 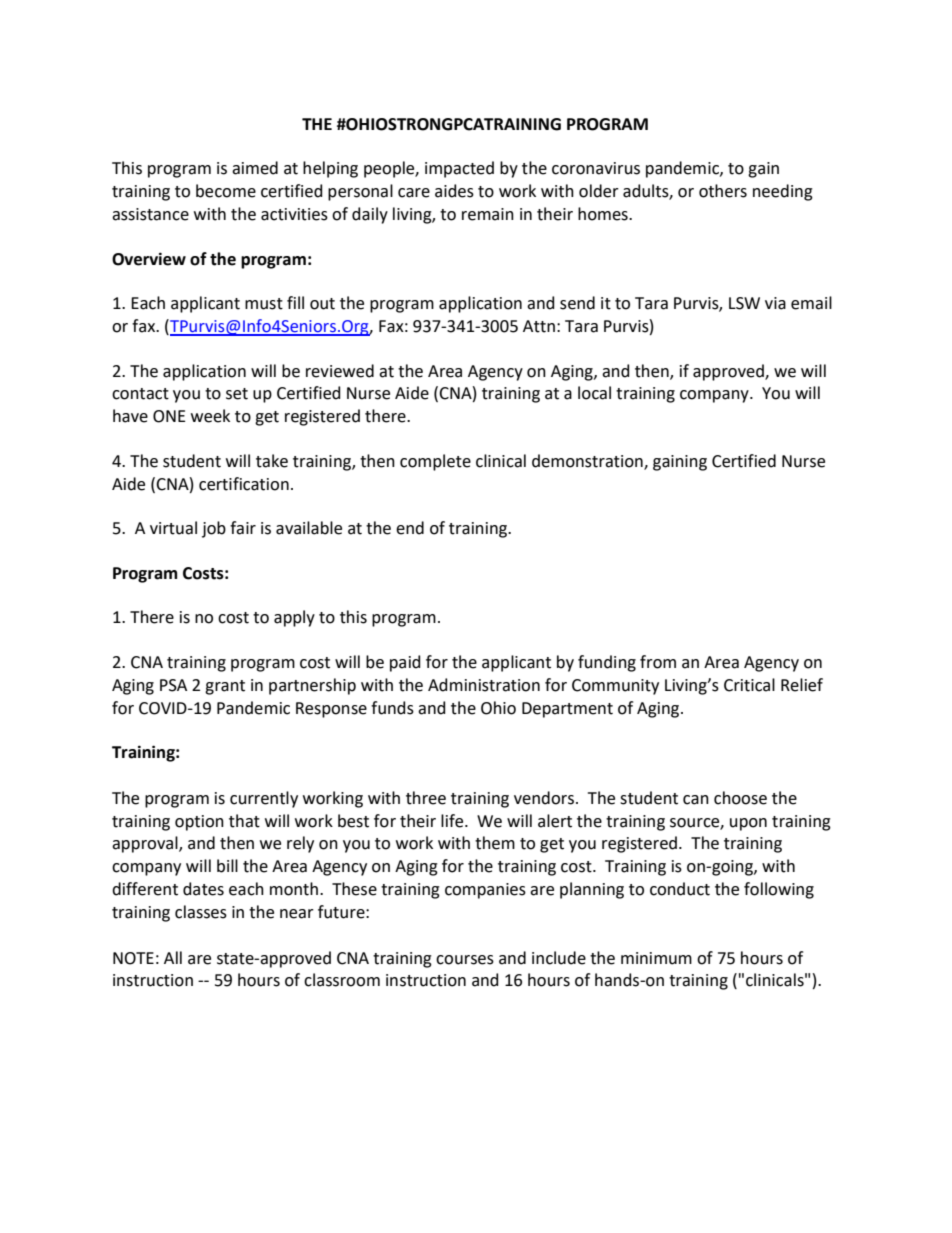 I want to click on currently, so click(x=264, y=799).
